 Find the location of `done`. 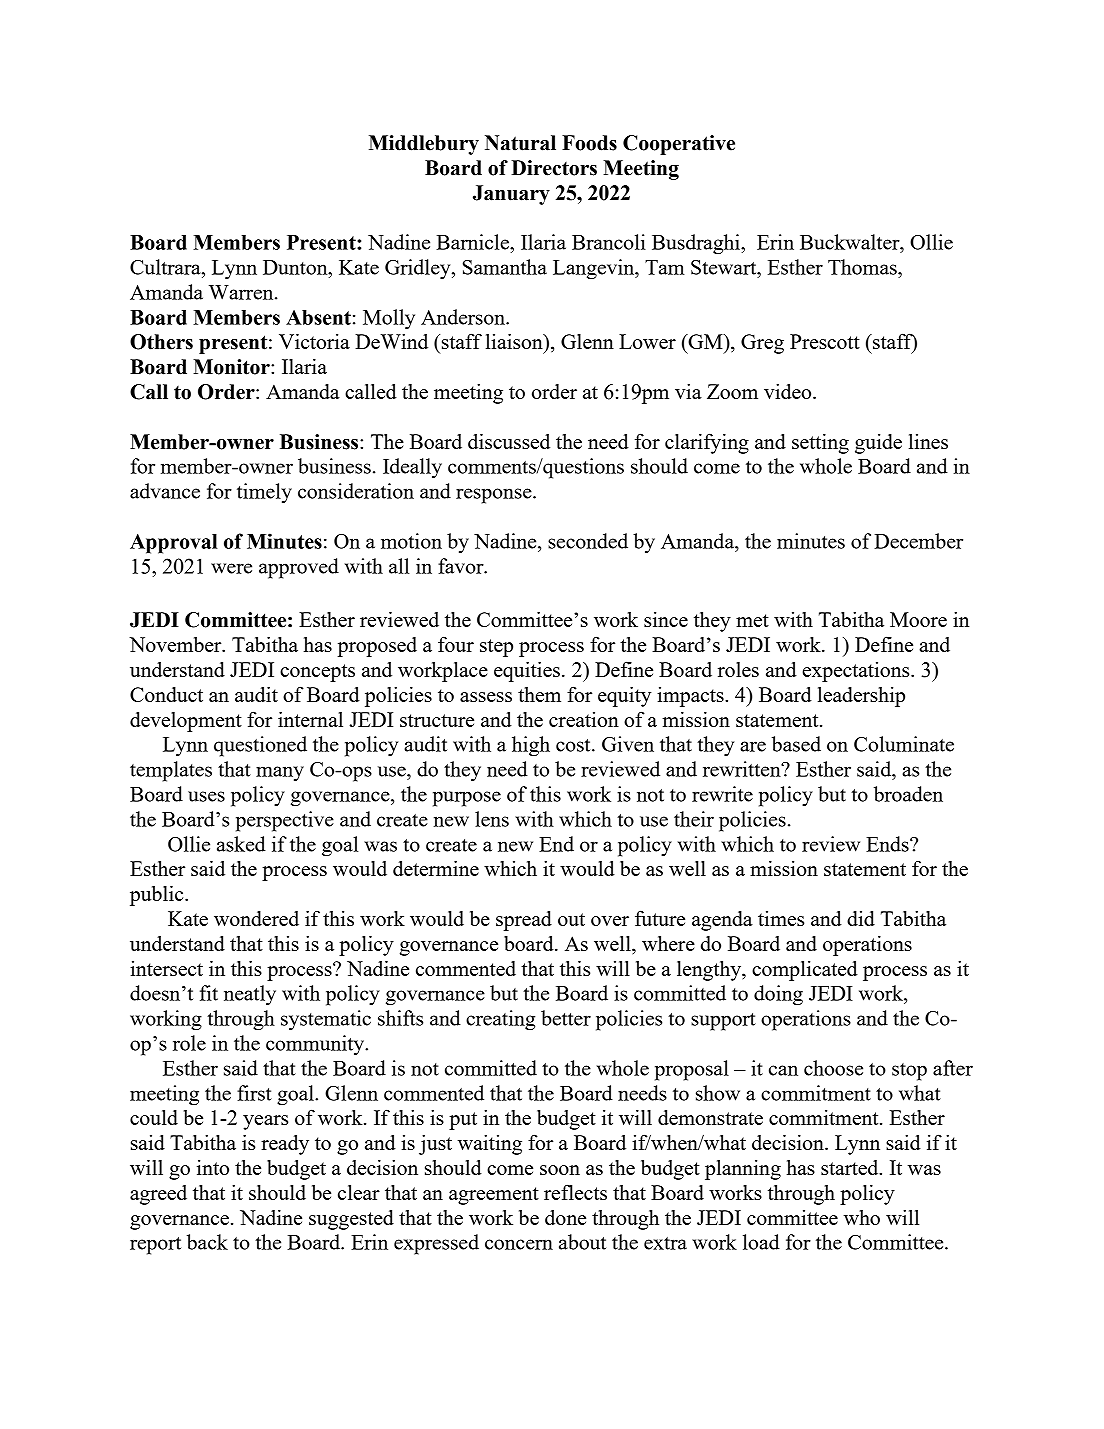

done is located at coordinates (565, 1217).
